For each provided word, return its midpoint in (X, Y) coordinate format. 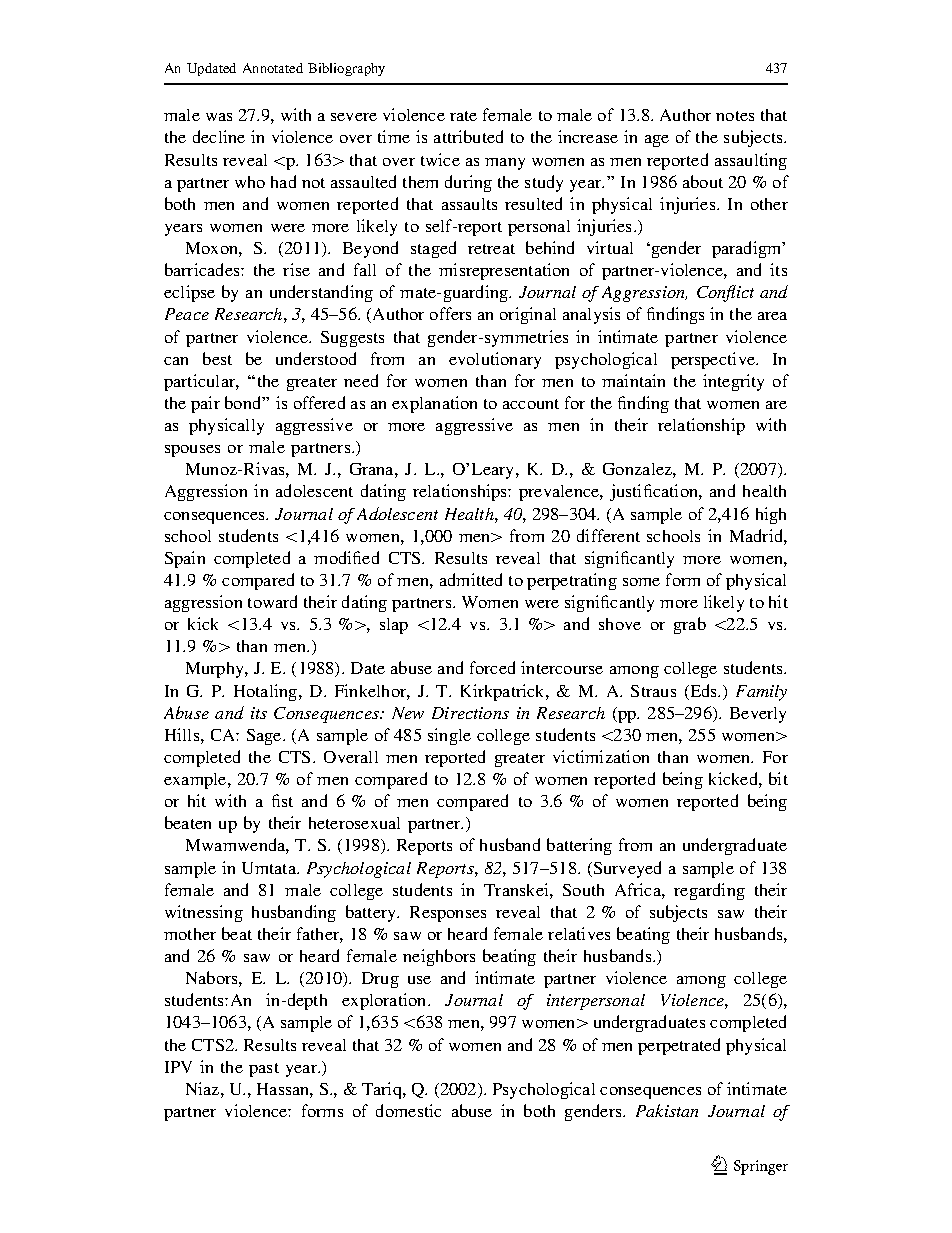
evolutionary (495, 360)
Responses (448, 914)
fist (282, 800)
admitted (471, 579)
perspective (714, 360)
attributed (468, 136)
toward (272, 601)
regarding (709, 891)
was (219, 117)
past (264, 1070)
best (217, 358)
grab (690, 625)
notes (735, 116)
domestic (408, 1110)
